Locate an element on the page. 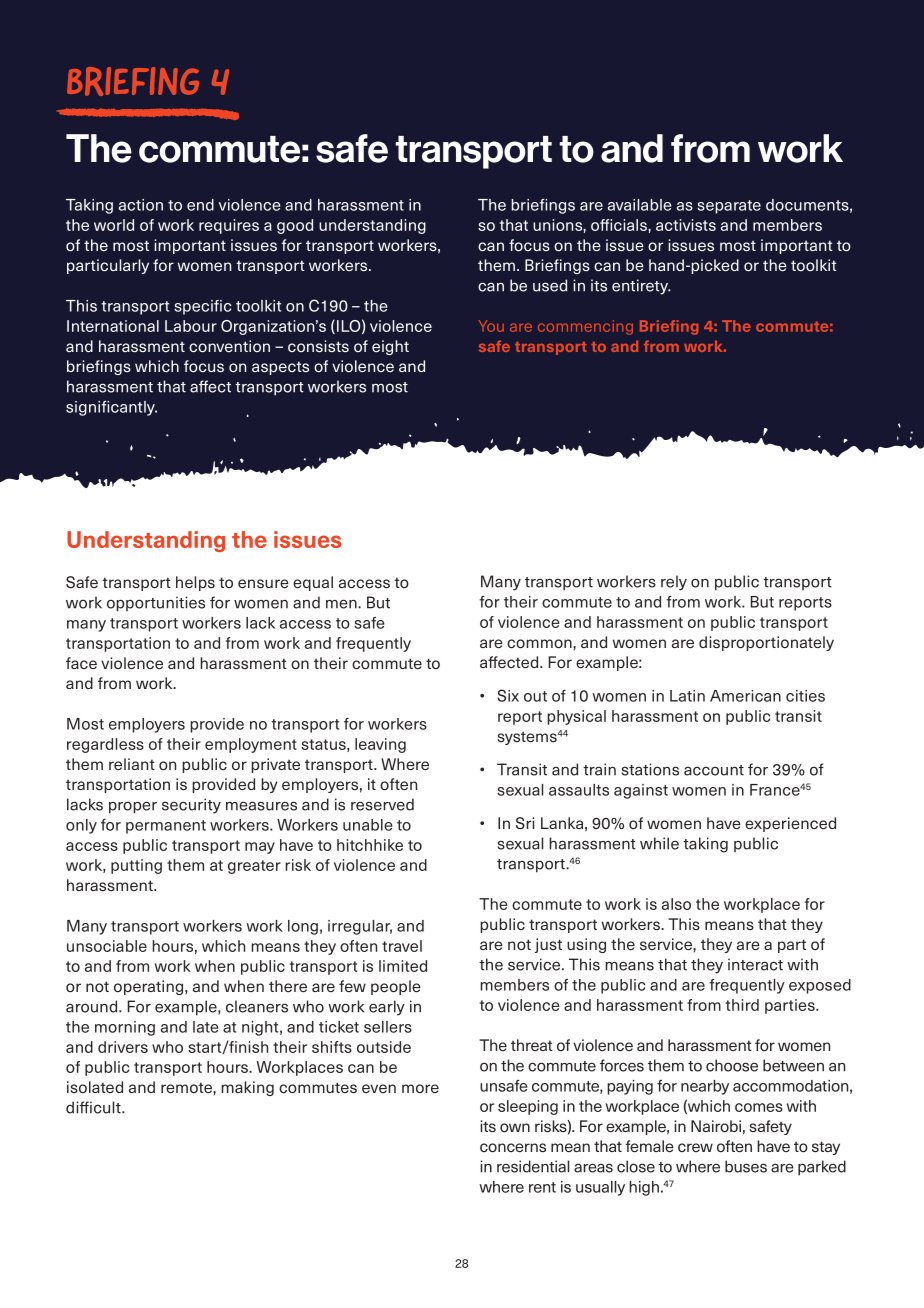 This image has height=1308, width=924. Six is located at coordinates (508, 695).
